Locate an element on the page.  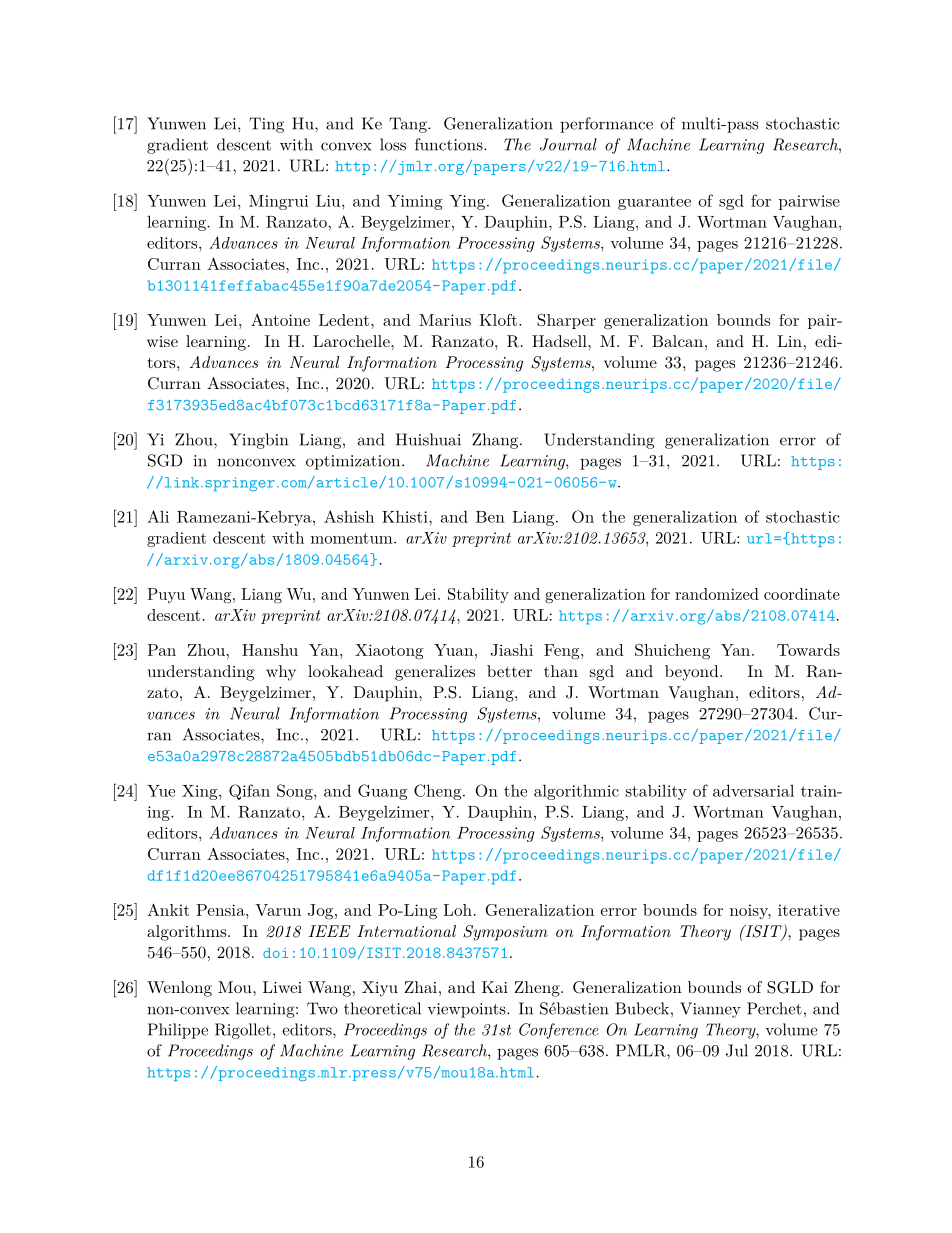
Ben is located at coordinates (490, 517).
